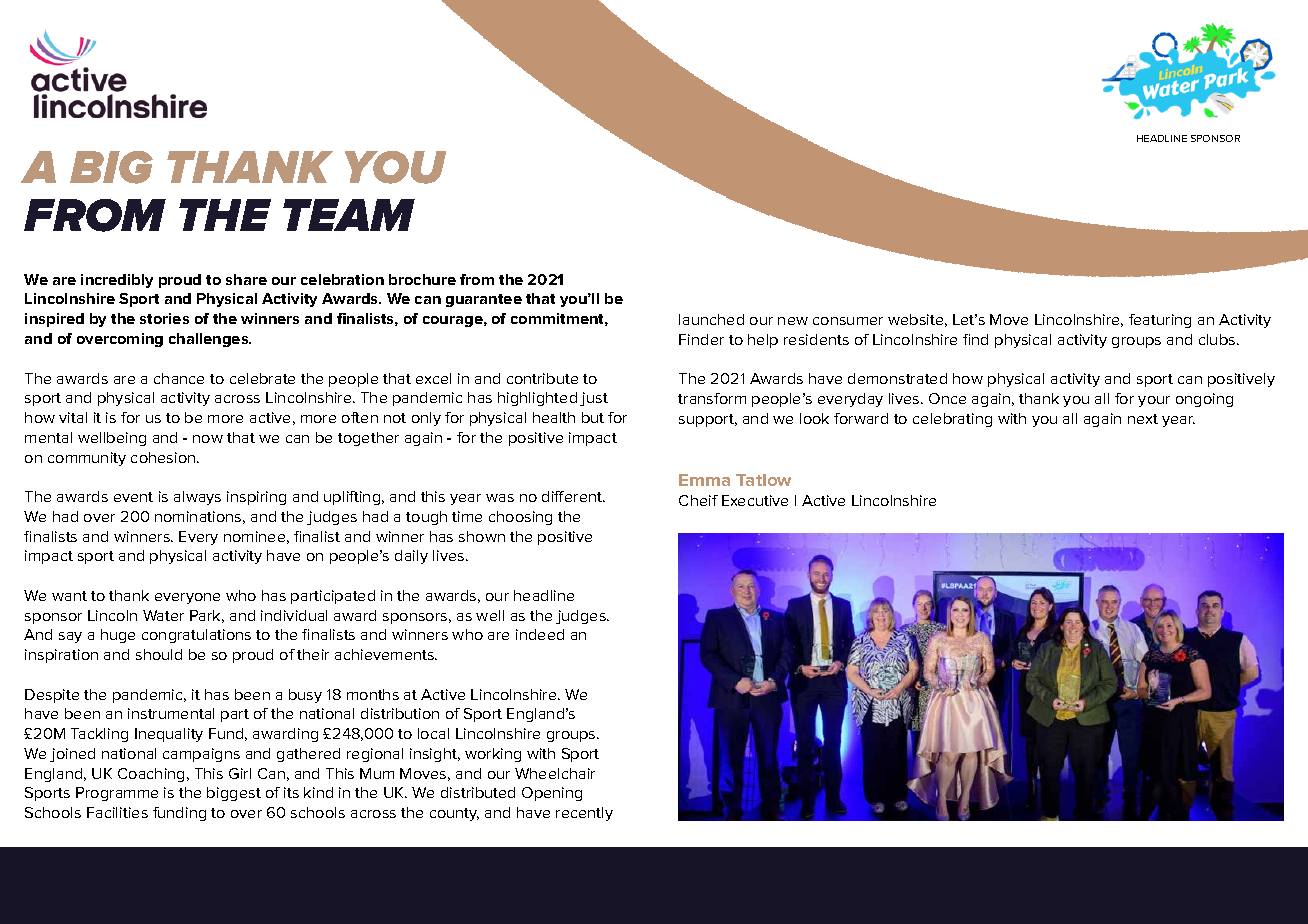 The width and height of the image is (1308, 924). Describe the element at coordinates (234, 794) in the image. I see `biggest` at that location.
